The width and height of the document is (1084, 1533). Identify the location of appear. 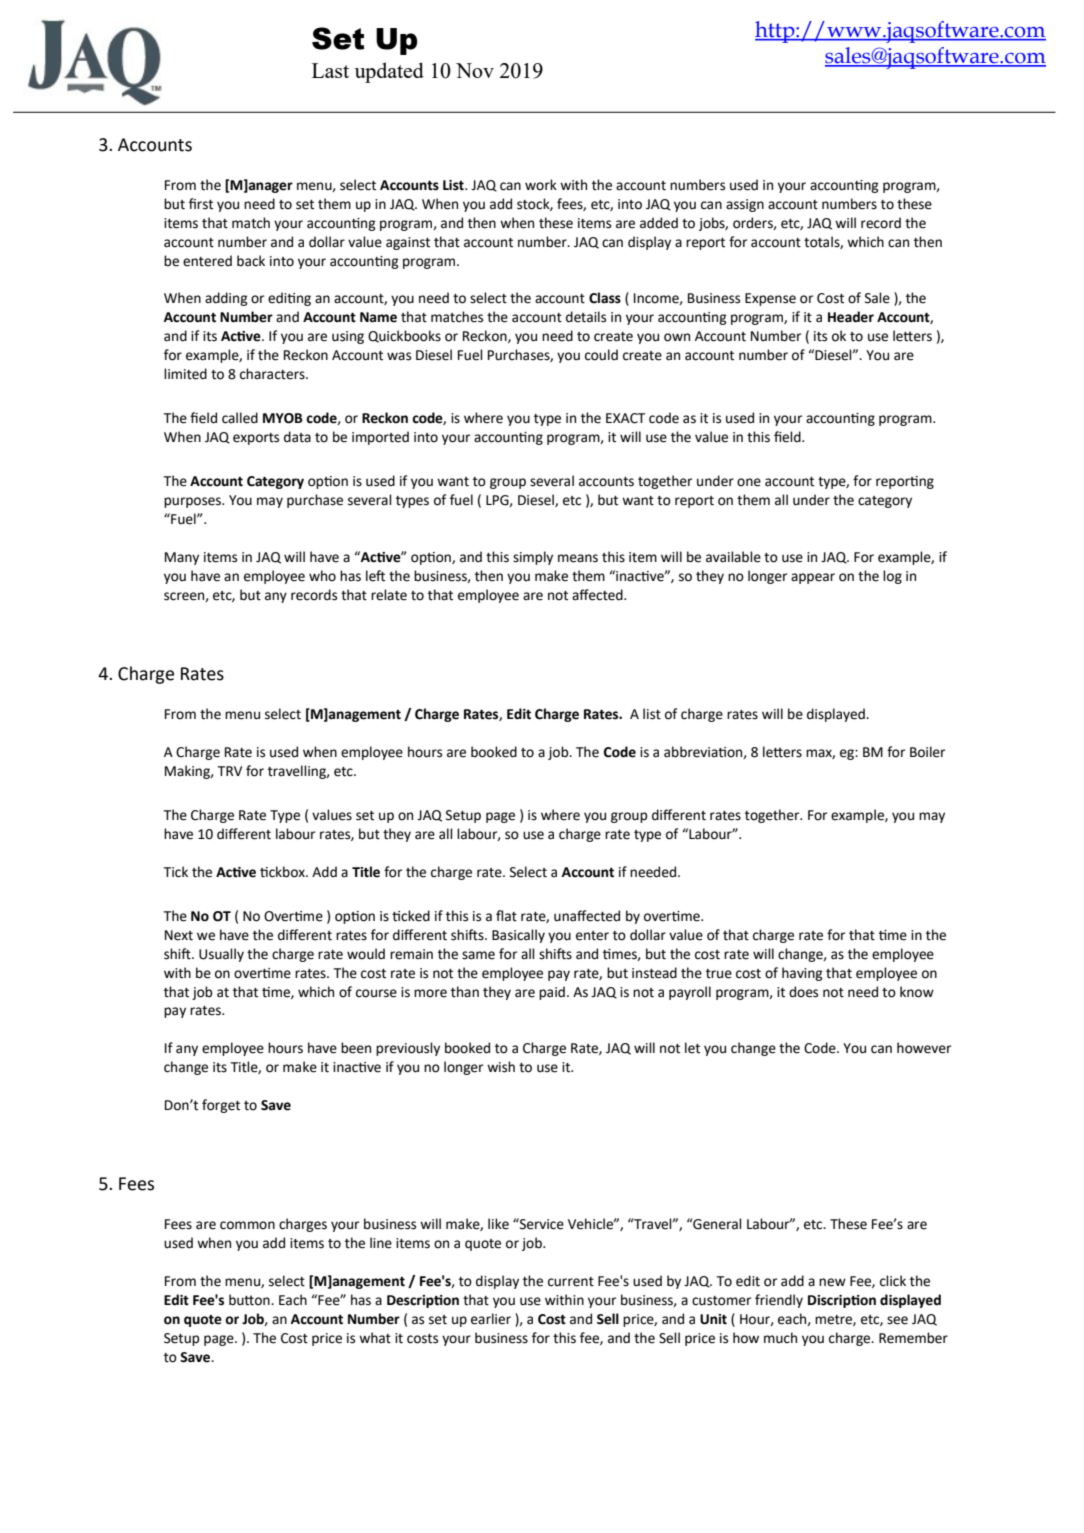
(813, 578).
